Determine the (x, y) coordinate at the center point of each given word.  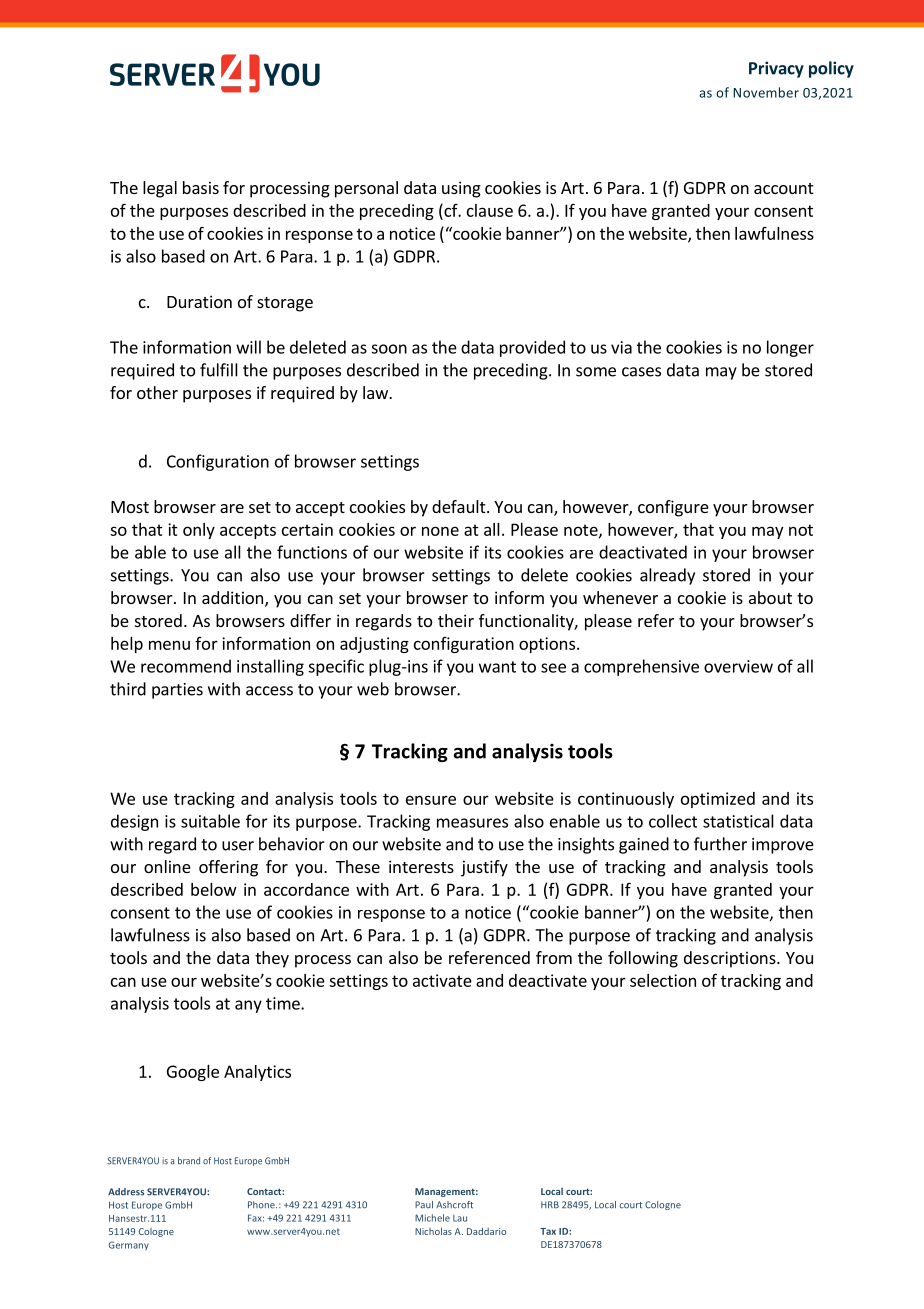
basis (201, 187)
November (766, 92)
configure (673, 508)
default (460, 506)
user (238, 846)
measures (472, 823)
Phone (262, 1205)
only (199, 531)
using (461, 189)
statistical (738, 821)
